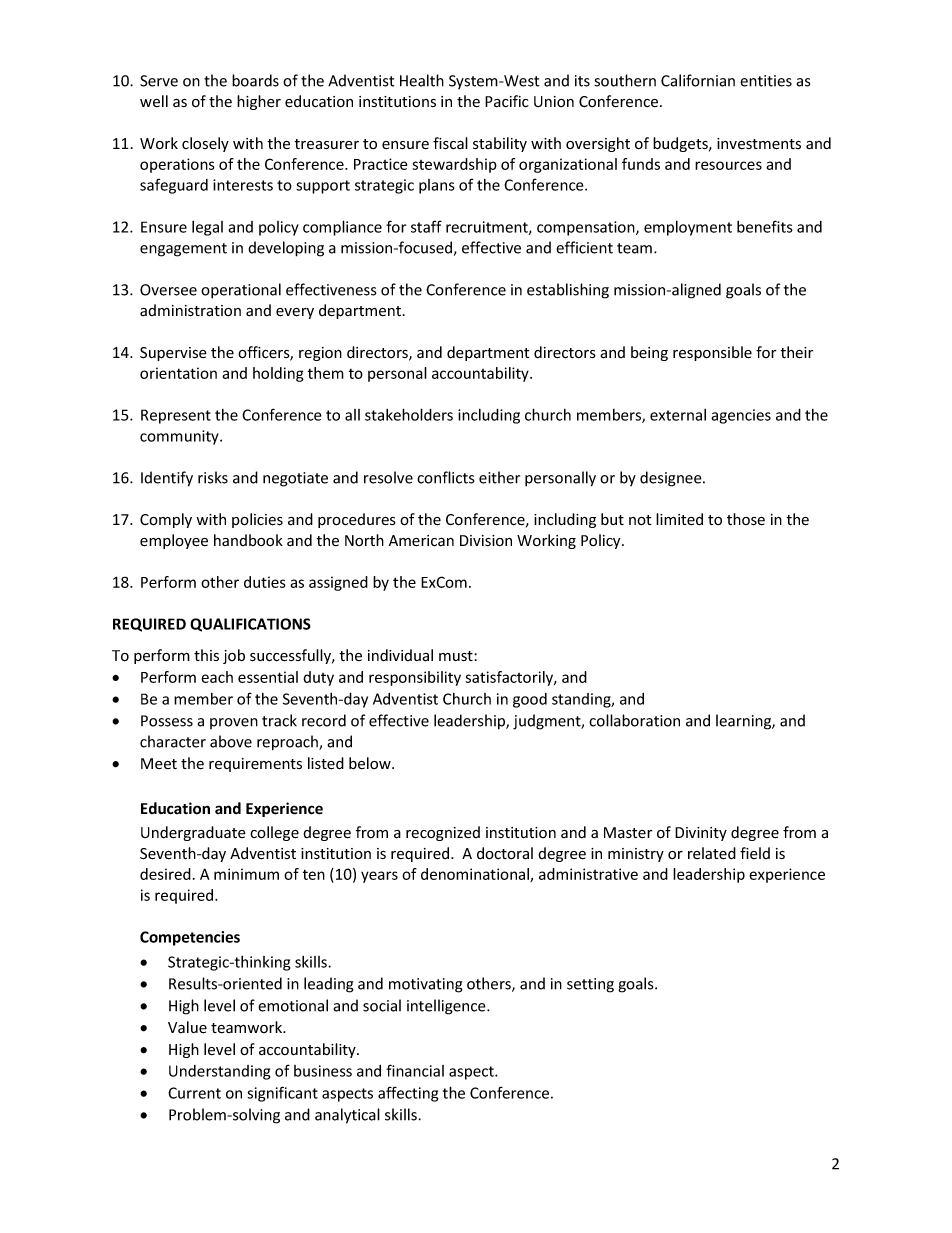 The image size is (952, 1233). What do you see at coordinates (231, 741) in the image?
I see `above` at bounding box center [231, 741].
